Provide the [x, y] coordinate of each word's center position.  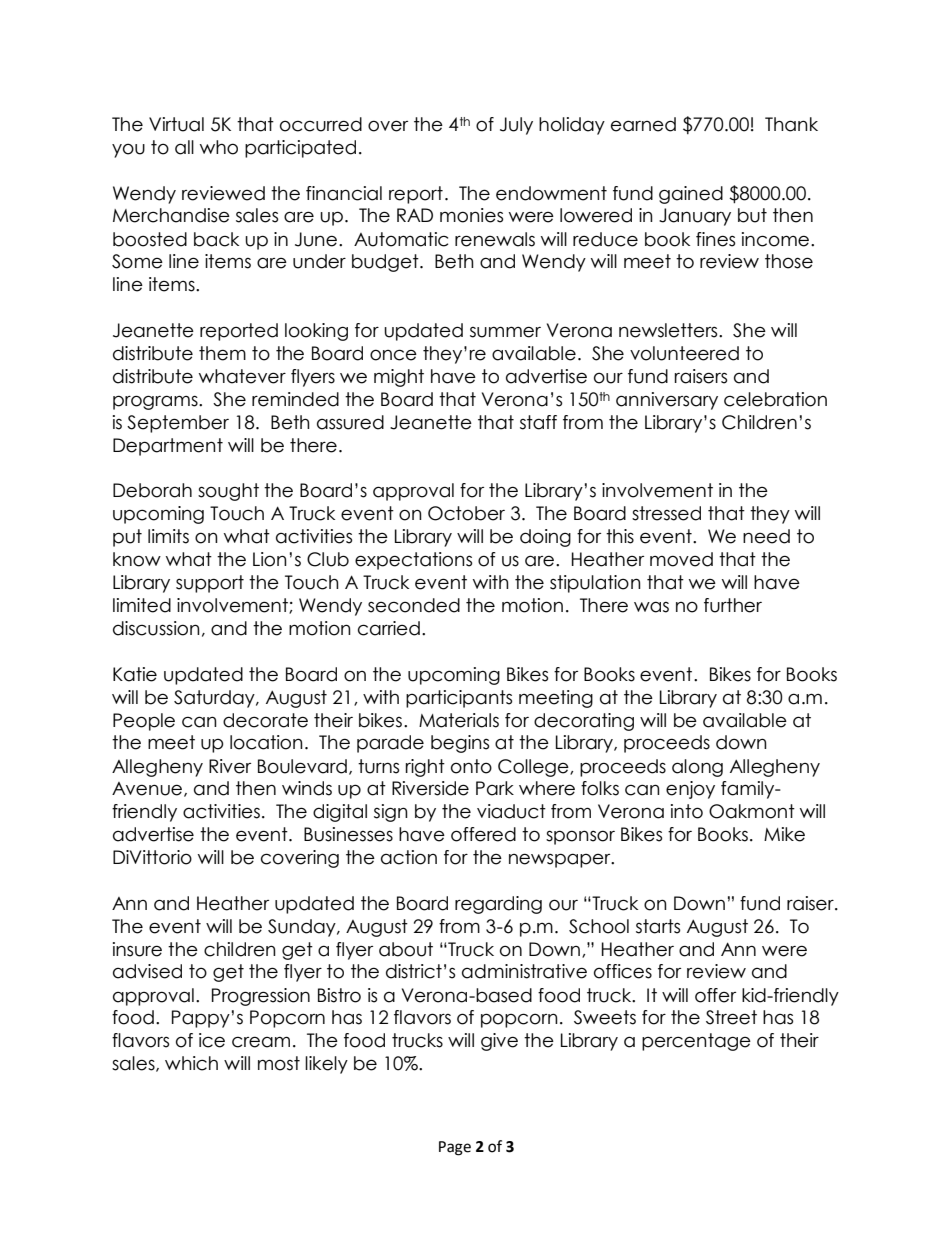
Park [495, 788]
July [516, 126]
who [219, 147]
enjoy [690, 790]
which [191, 1063]
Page [455, 1148]
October [466, 513]
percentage [696, 1042]
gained [691, 195]
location [266, 742]
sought [228, 492]
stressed [666, 513]
